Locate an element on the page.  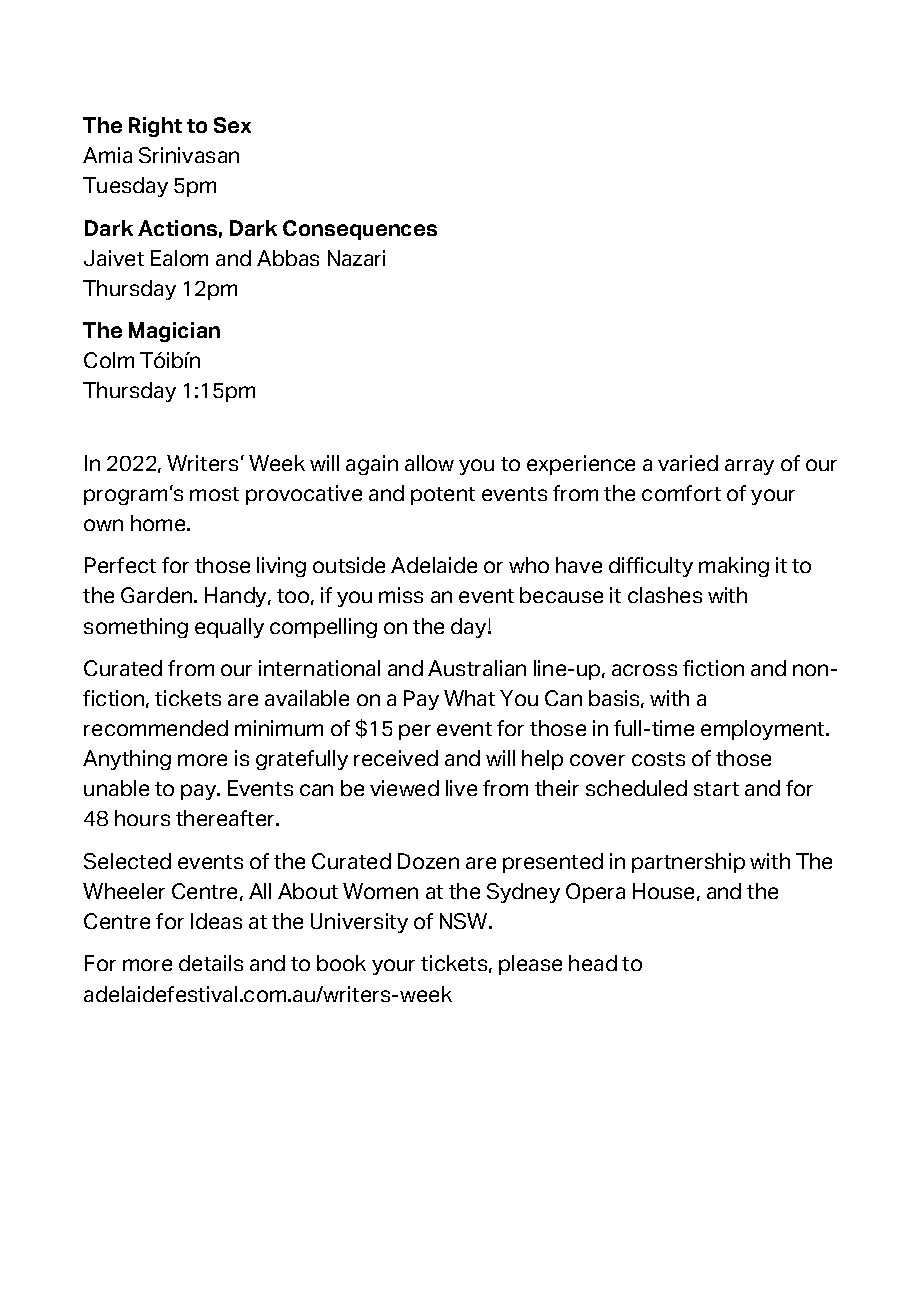
varied is located at coordinates (688, 463).
